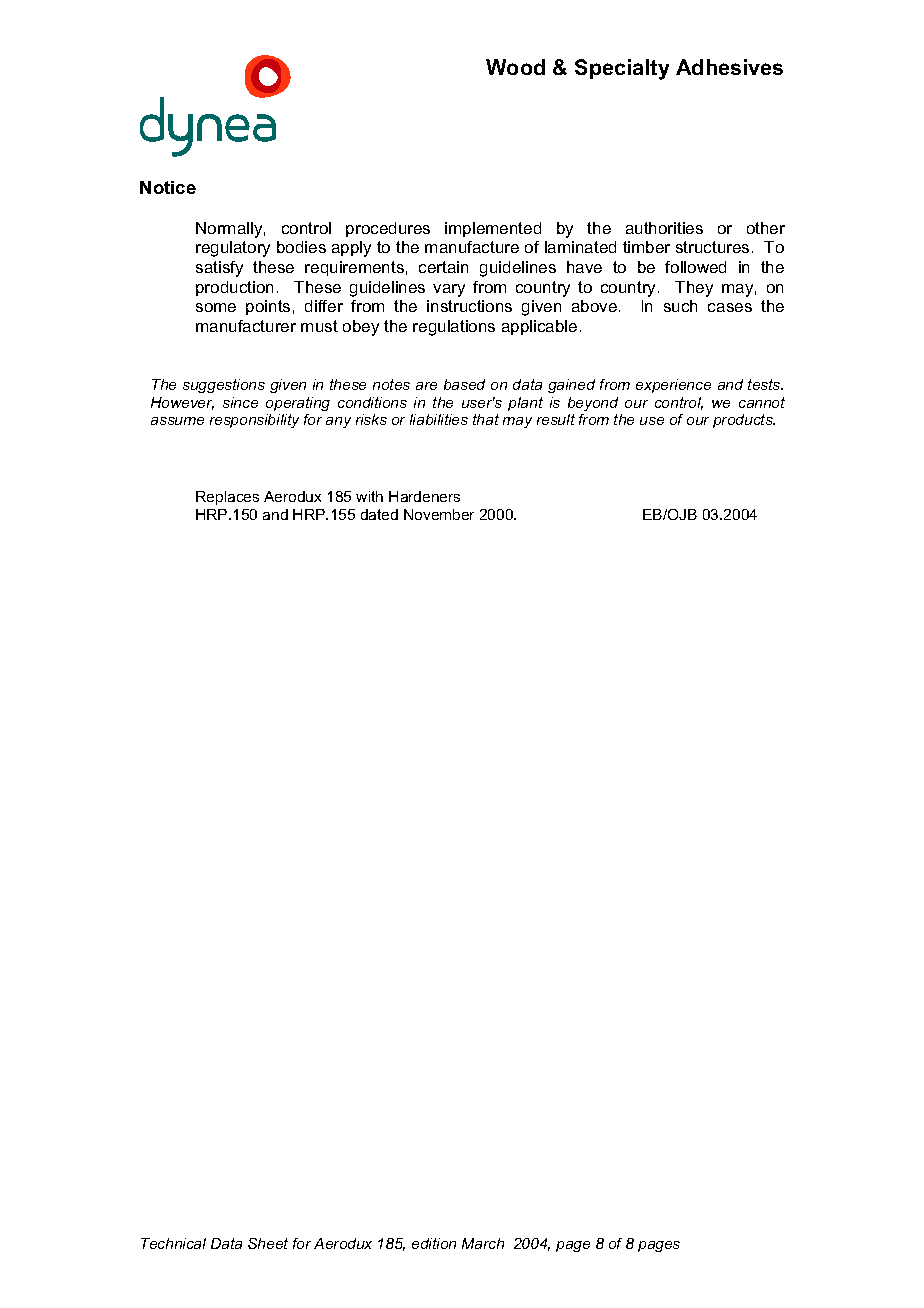  I want to click on Replaces, so click(227, 498).
